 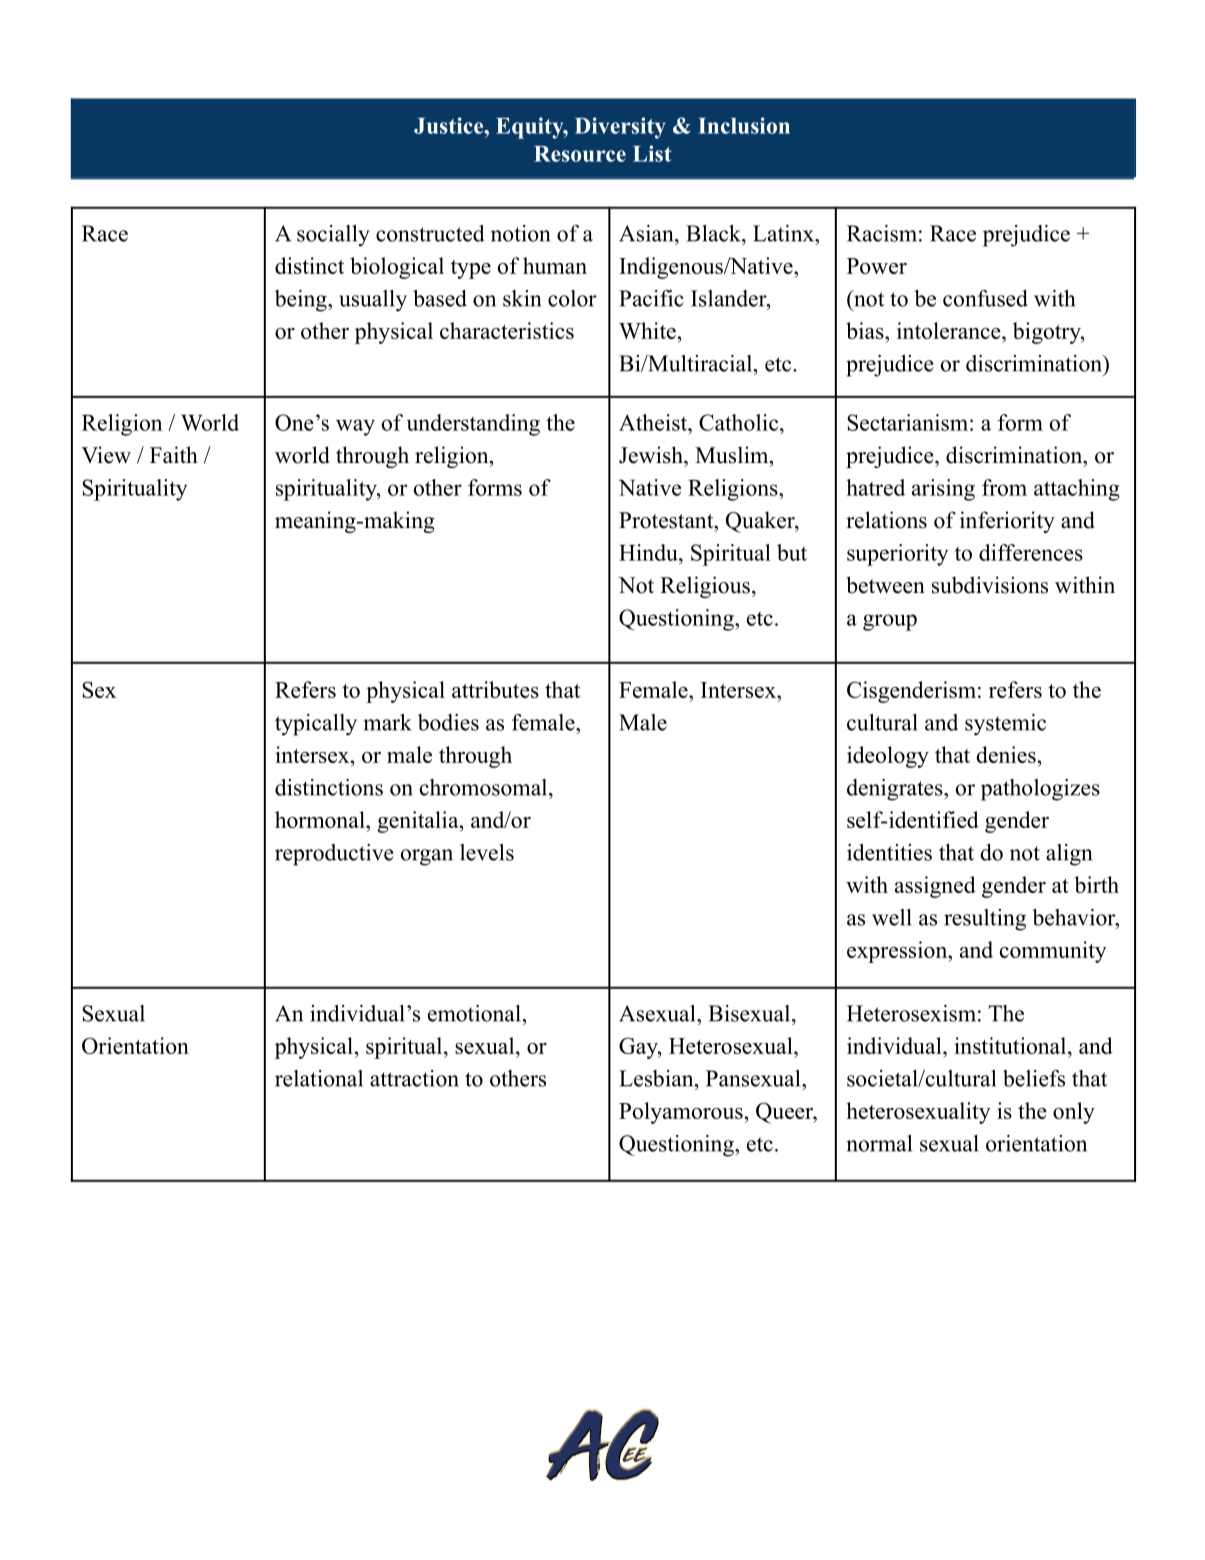 I want to click on socially, so click(x=333, y=236).
